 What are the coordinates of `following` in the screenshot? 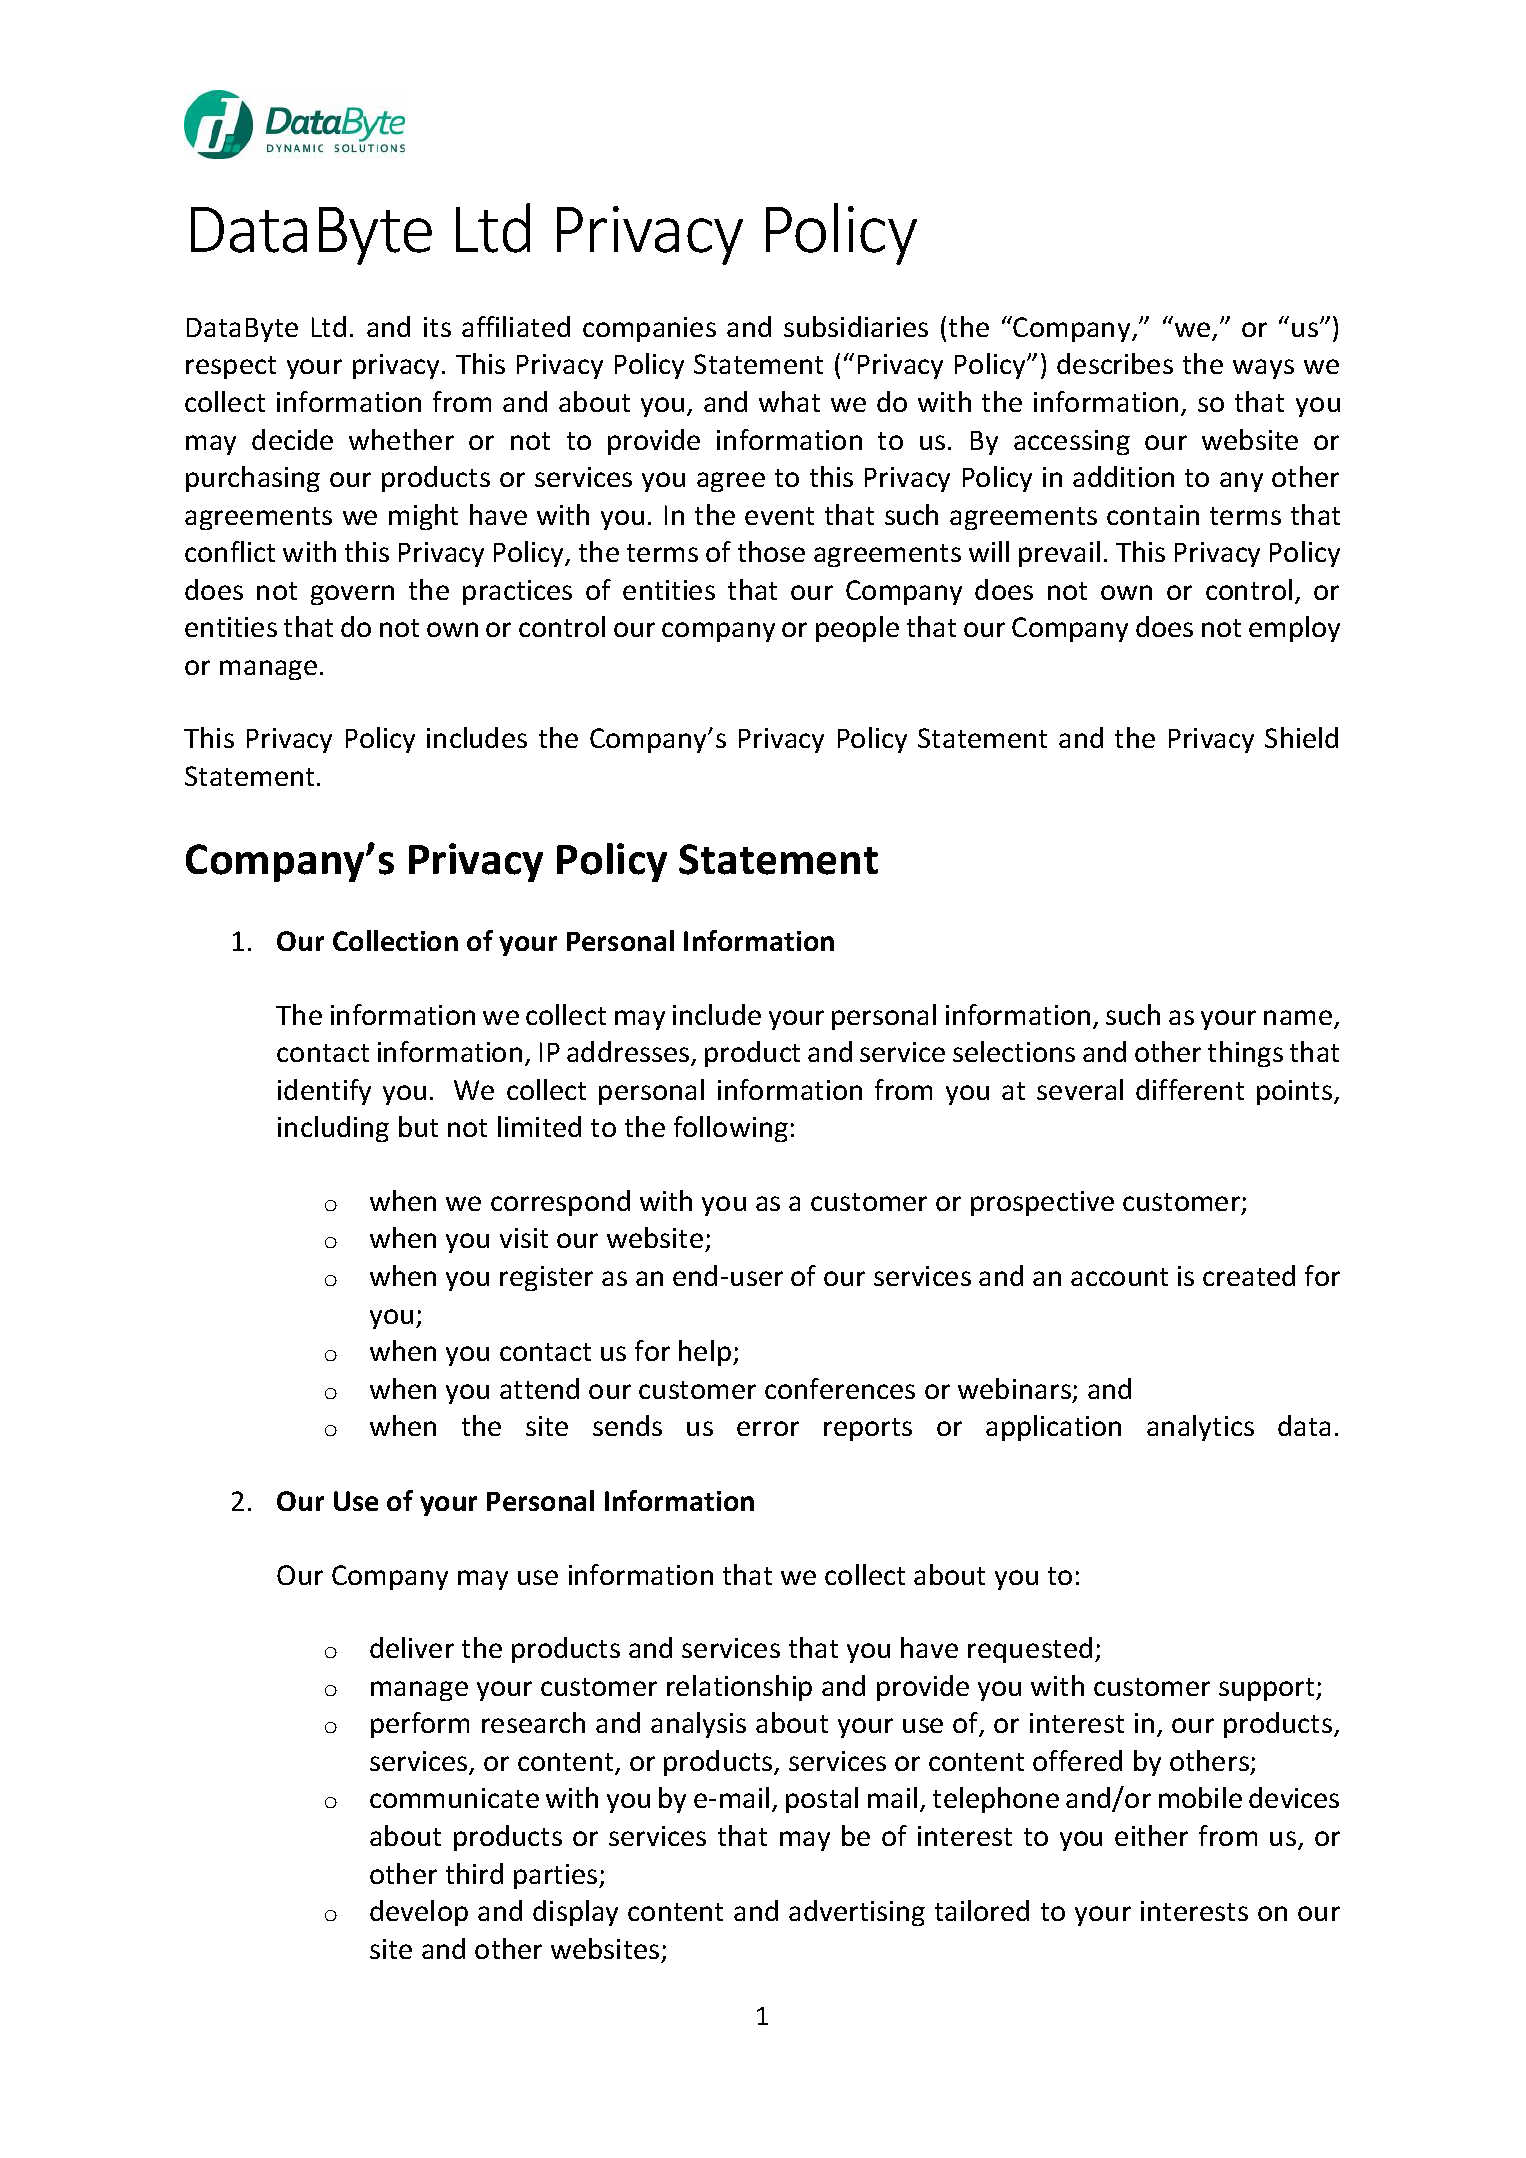 It's located at (731, 1129).
